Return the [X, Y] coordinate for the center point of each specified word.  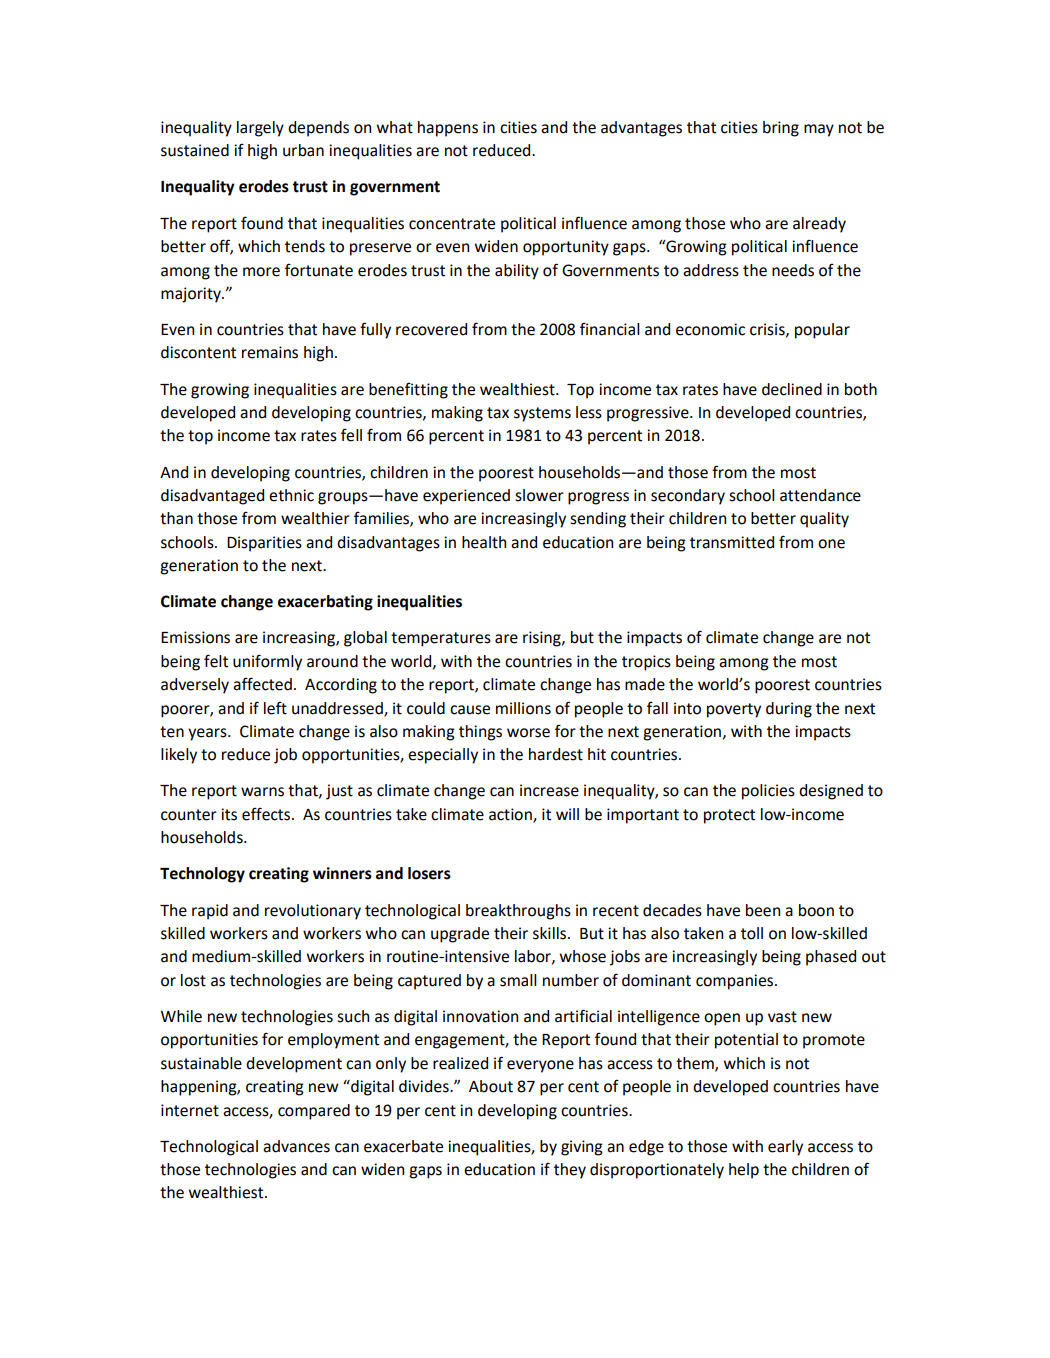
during [789, 710]
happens [448, 129]
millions [523, 708]
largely [260, 129]
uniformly [267, 662]
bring [781, 129]
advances [296, 1146]
